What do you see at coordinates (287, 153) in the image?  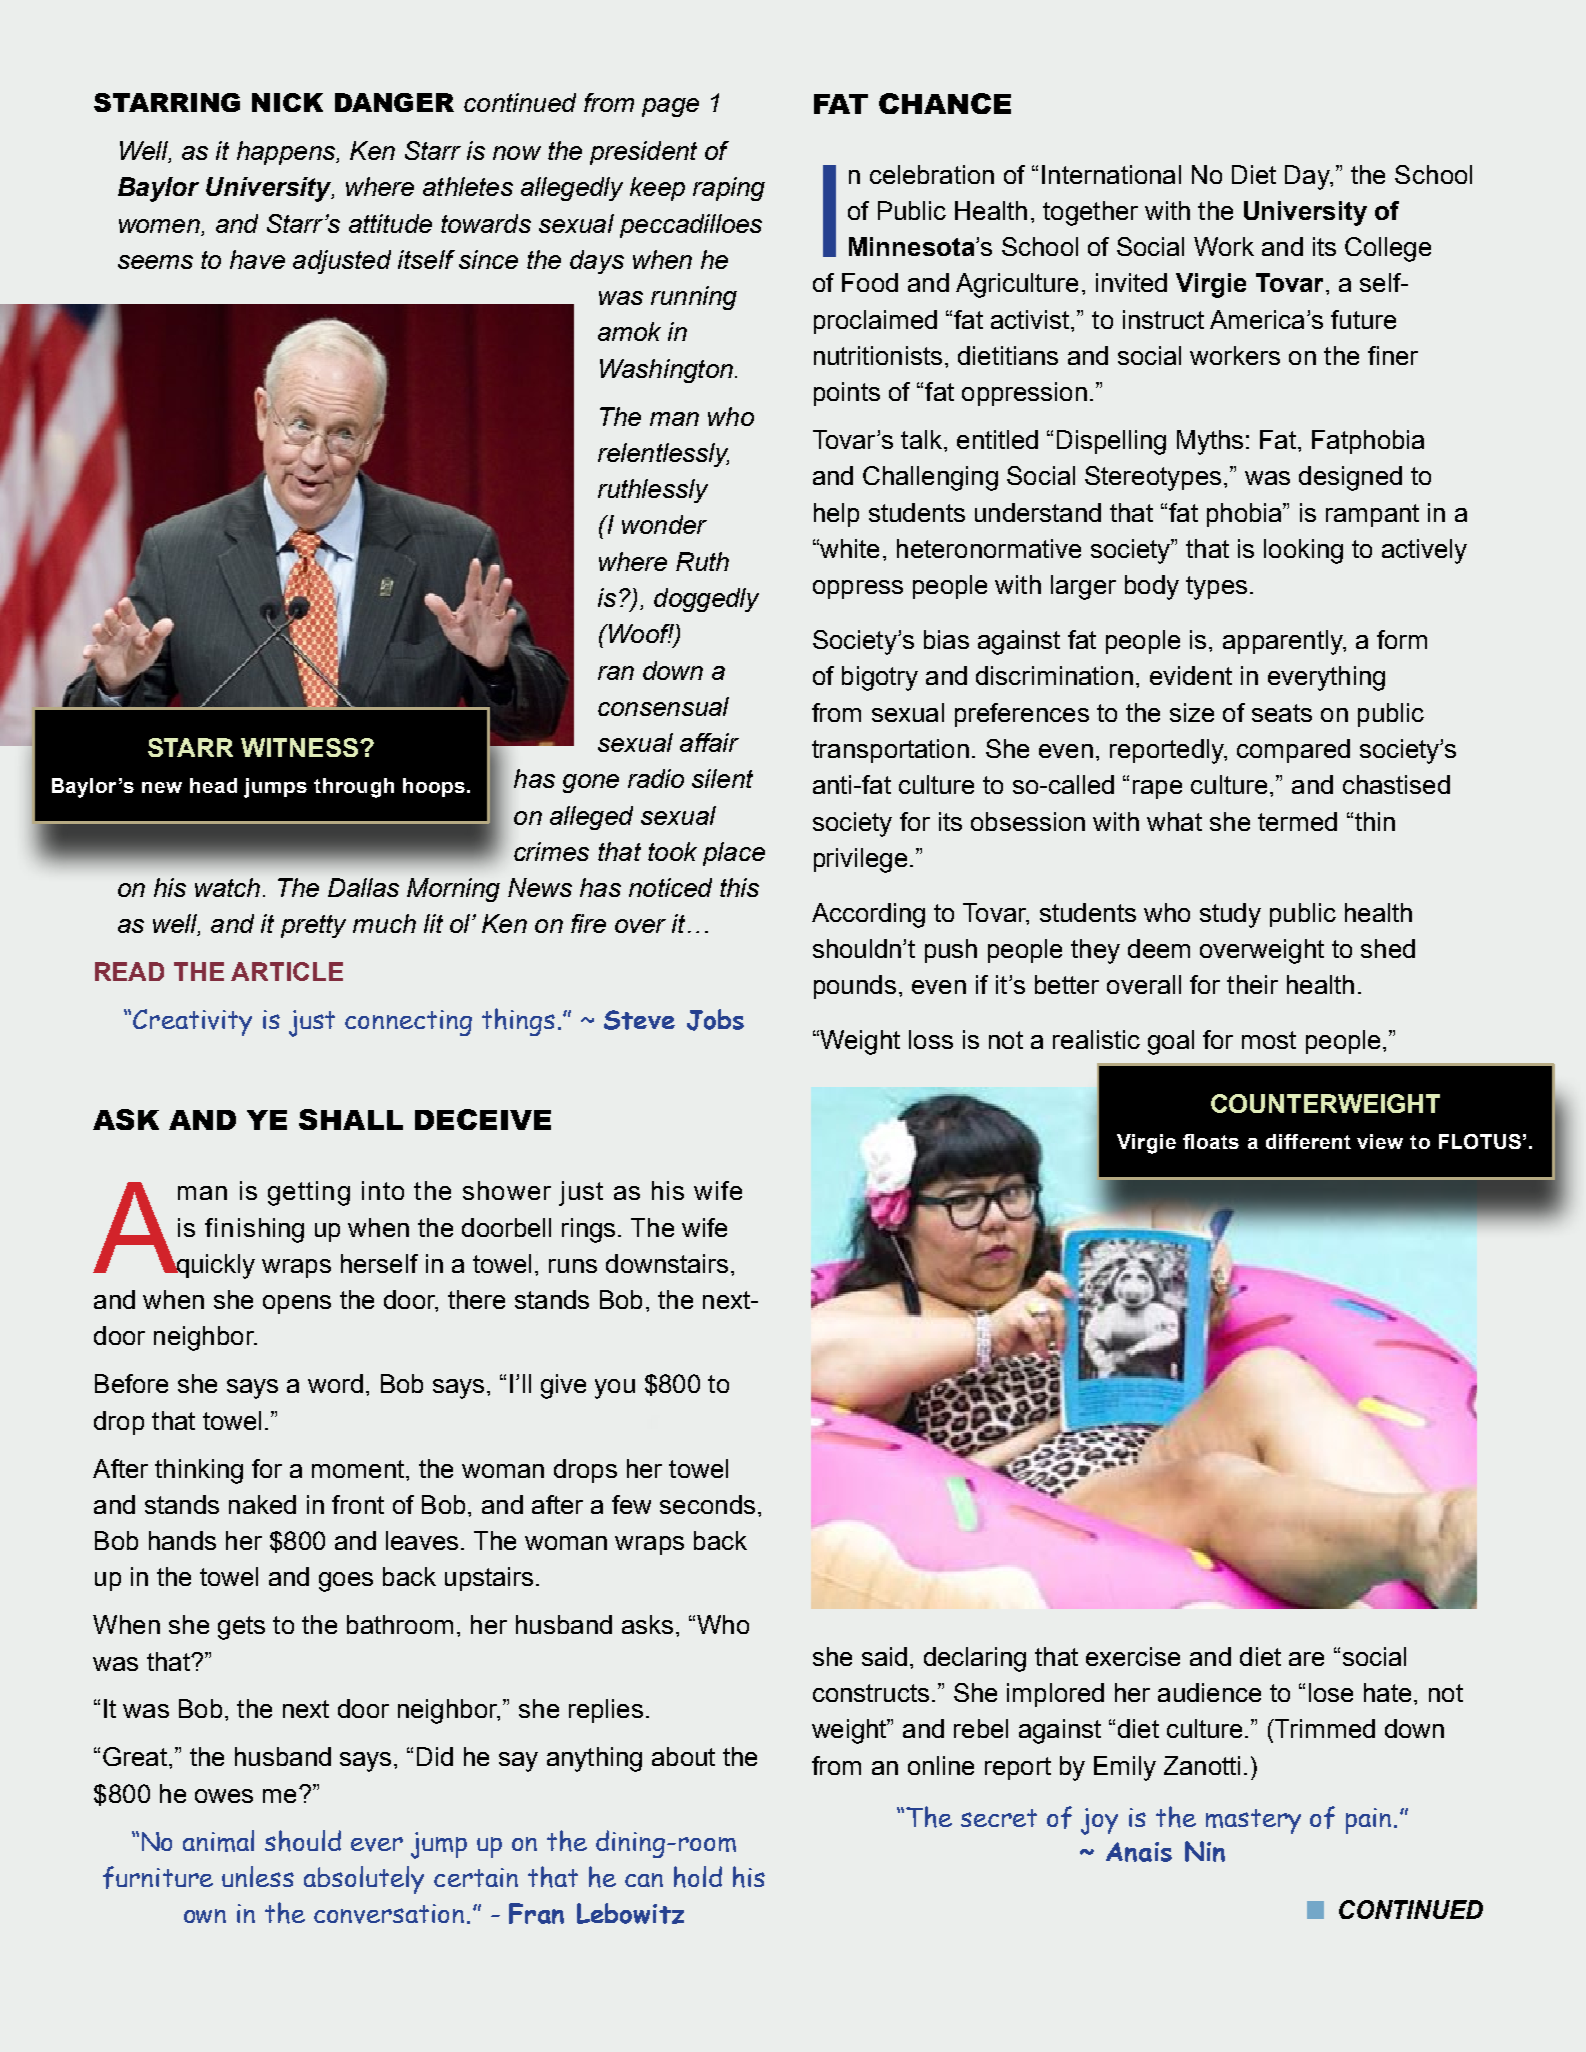 I see `happens` at bounding box center [287, 153].
